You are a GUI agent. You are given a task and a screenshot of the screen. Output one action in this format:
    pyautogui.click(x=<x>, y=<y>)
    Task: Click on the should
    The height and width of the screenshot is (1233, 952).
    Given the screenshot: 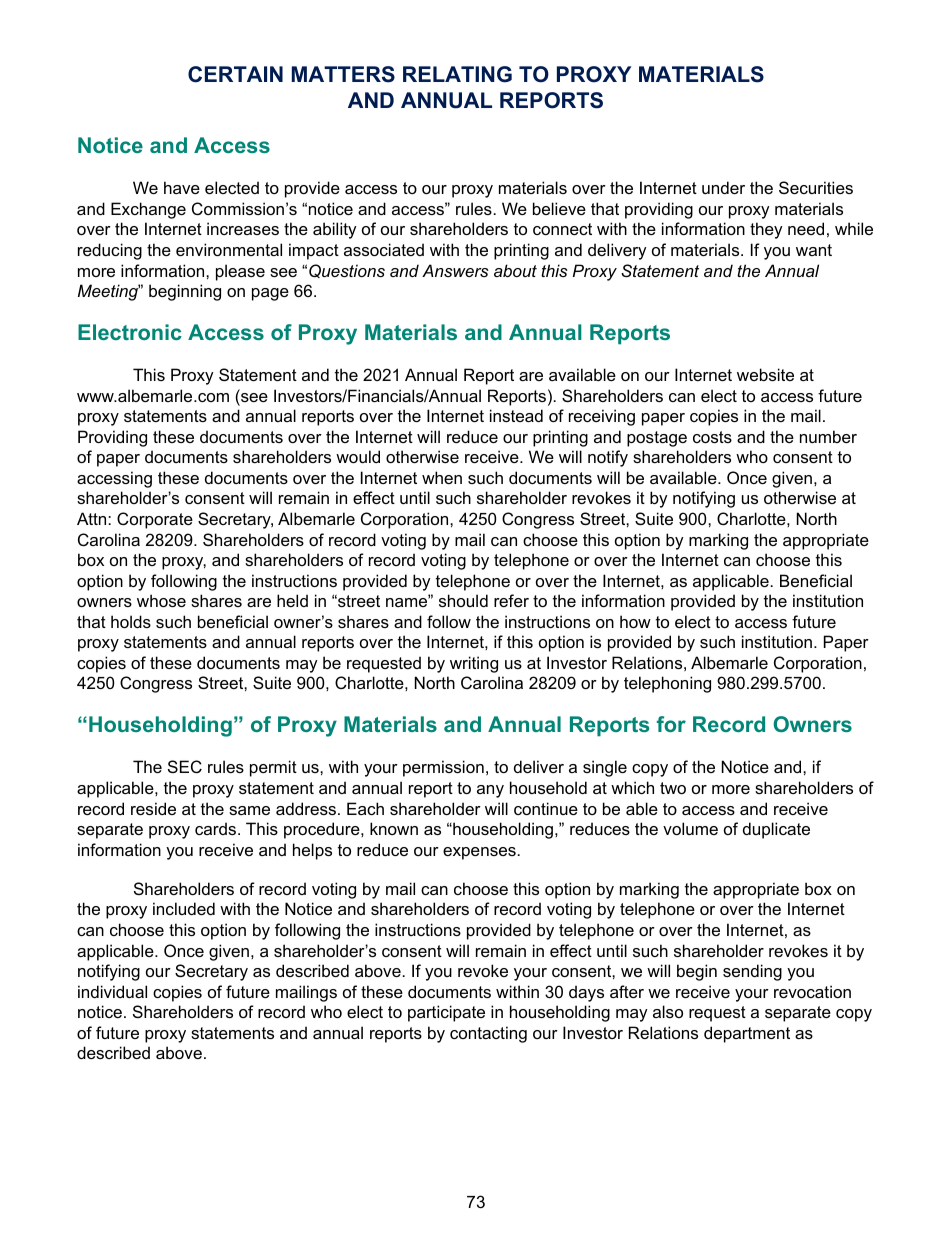 What is the action you would take?
    pyautogui.click(x=463, y=600)
